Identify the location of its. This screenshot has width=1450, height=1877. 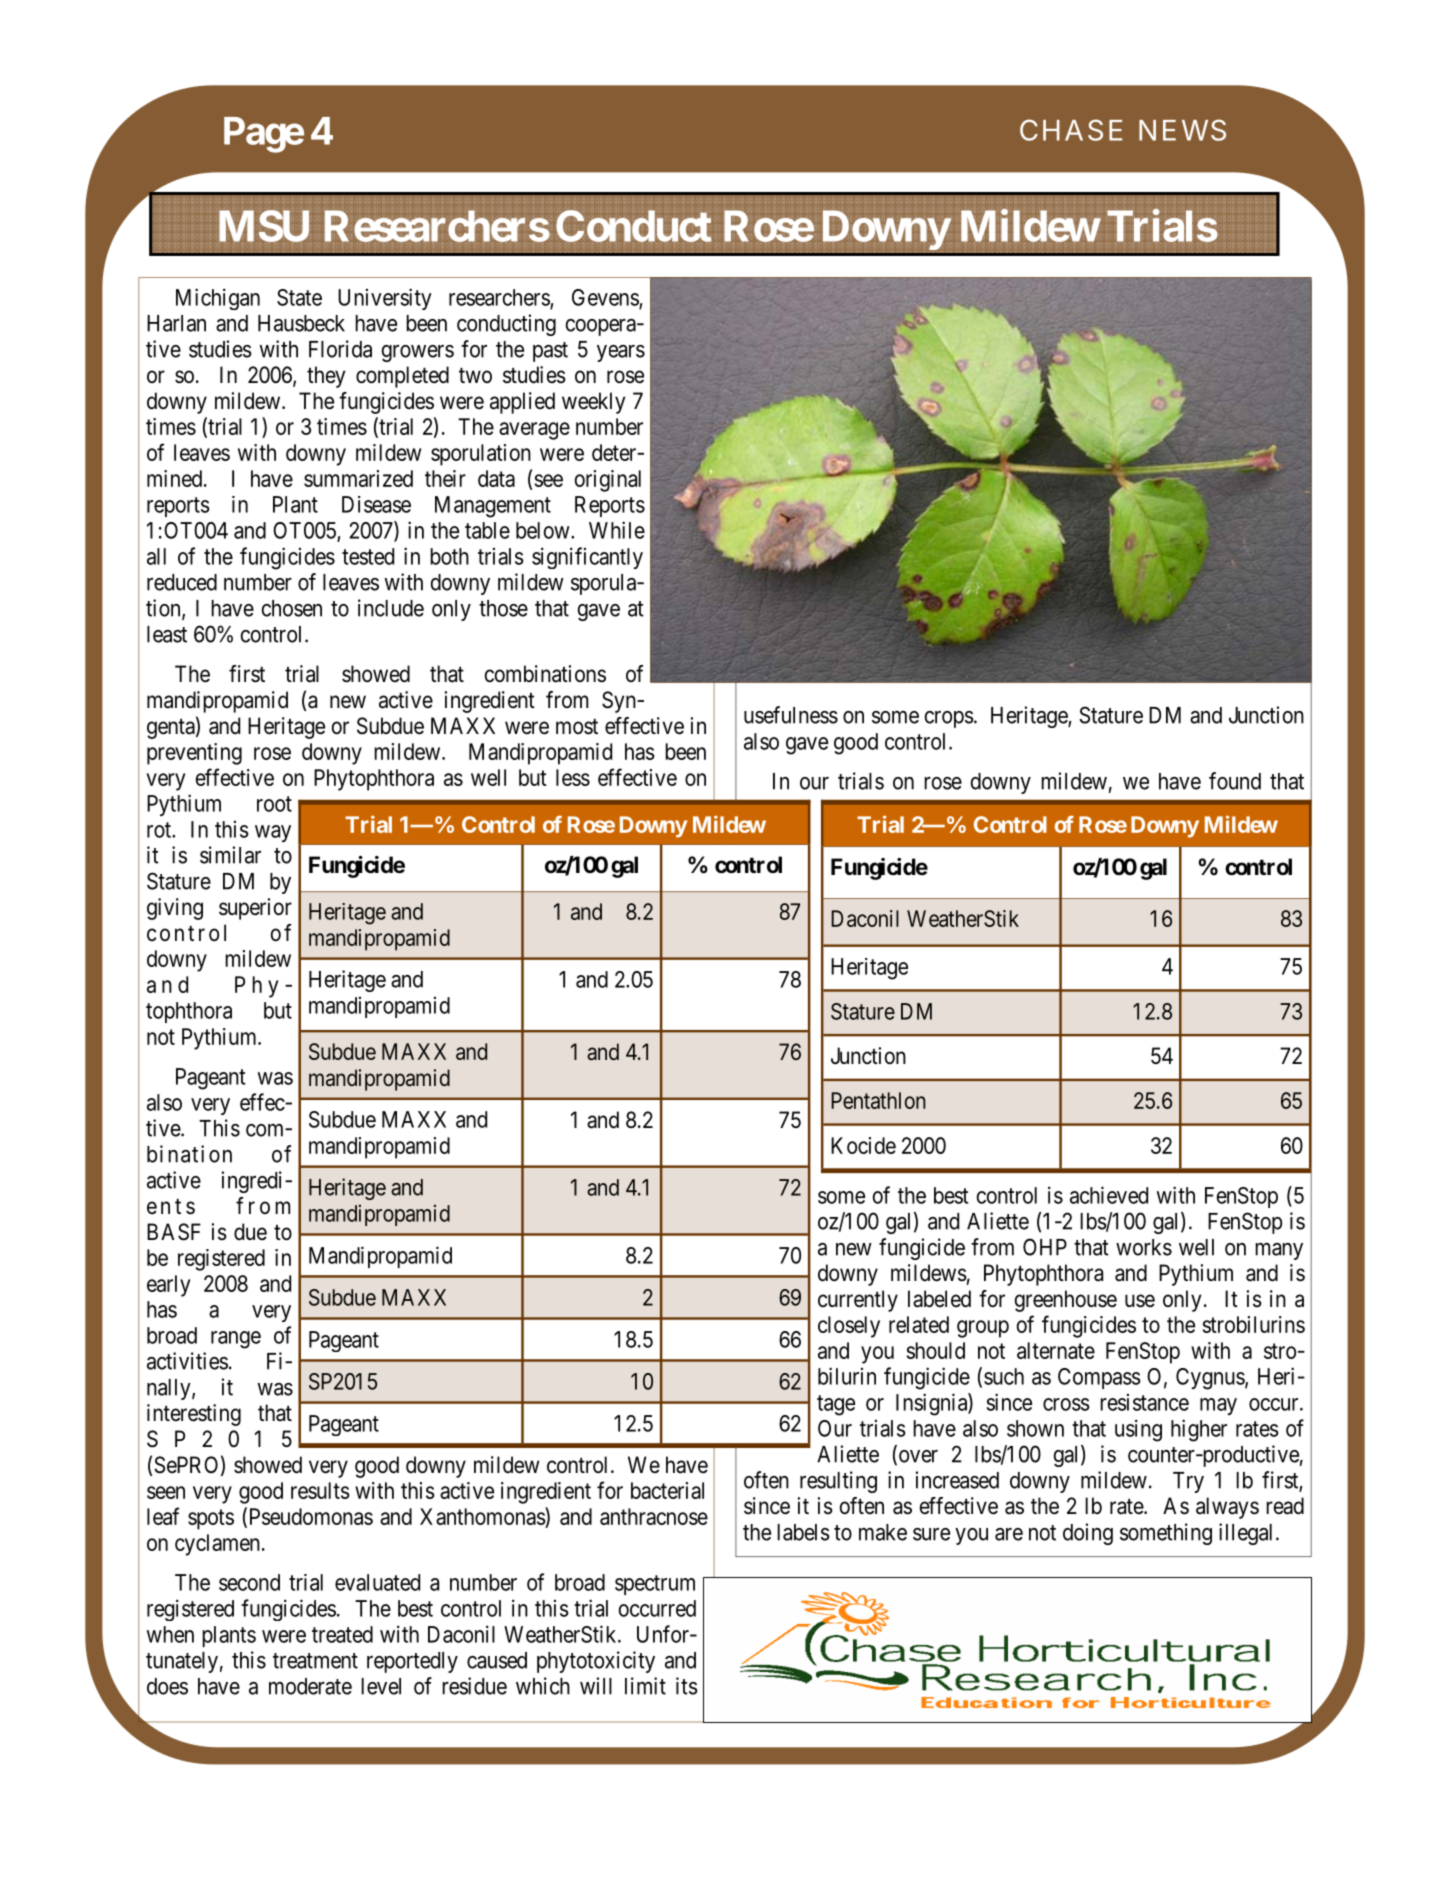
(687, 1686).
